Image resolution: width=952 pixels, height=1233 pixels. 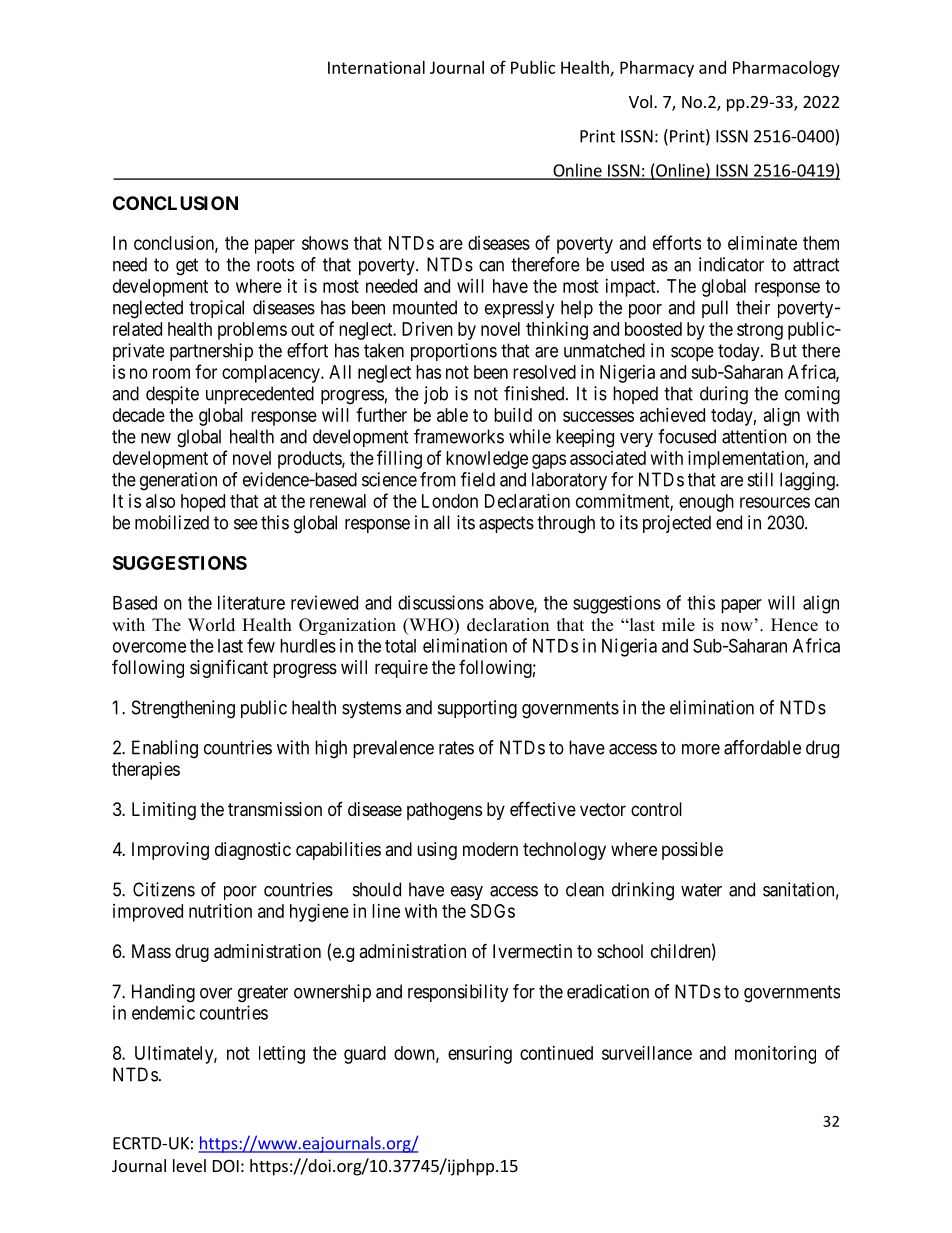 What do you see at coordinates (794, 625) in the screenshot?
I see `Hence` at bounding box center [794, 625].
